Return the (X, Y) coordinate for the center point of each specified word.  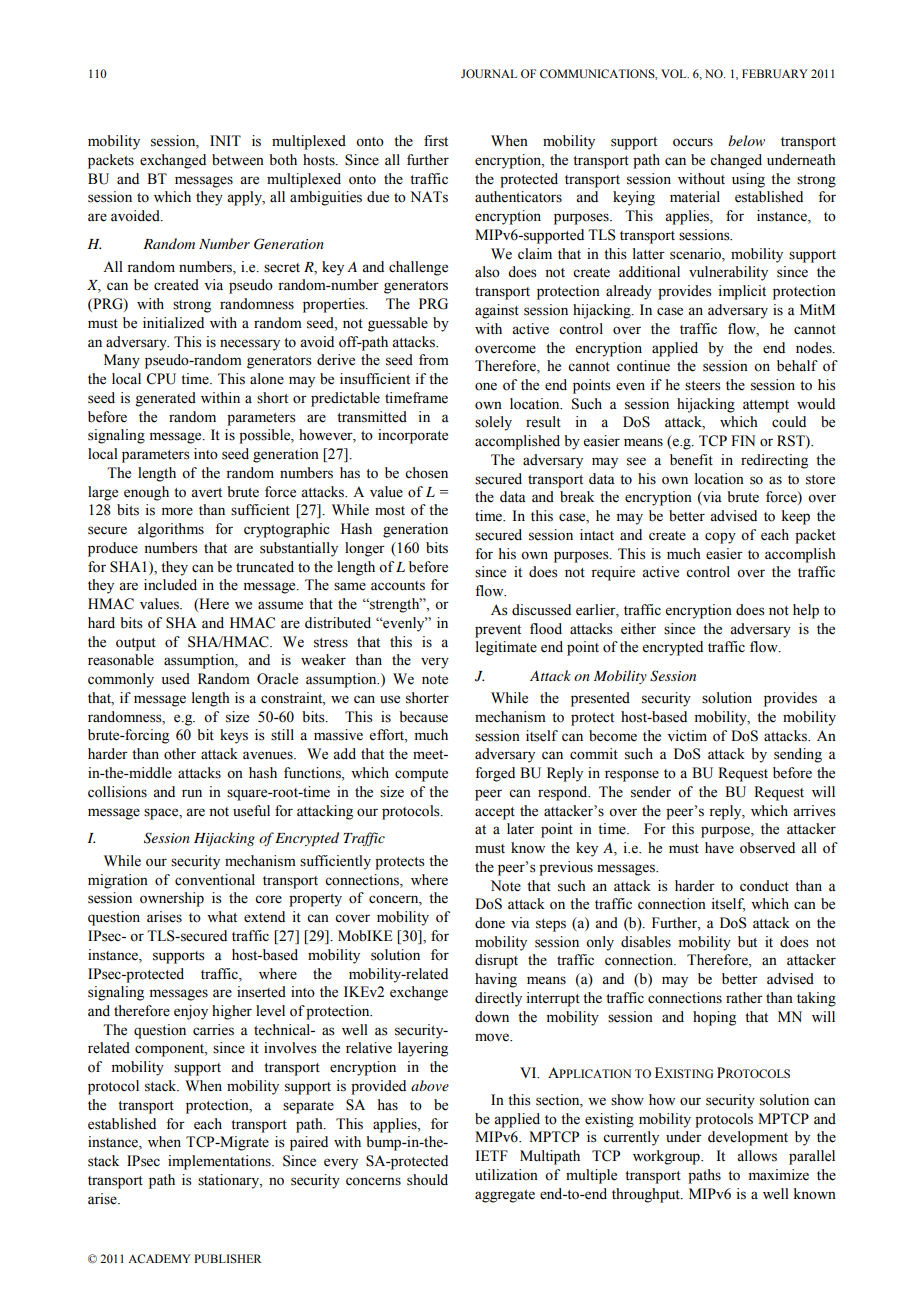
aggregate (505, 1196)
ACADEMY (159, 1258)
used (175, 679)
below (746, 140)
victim (687, 735)
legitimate (506, 648)
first (436, 141)
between (238, 160)
